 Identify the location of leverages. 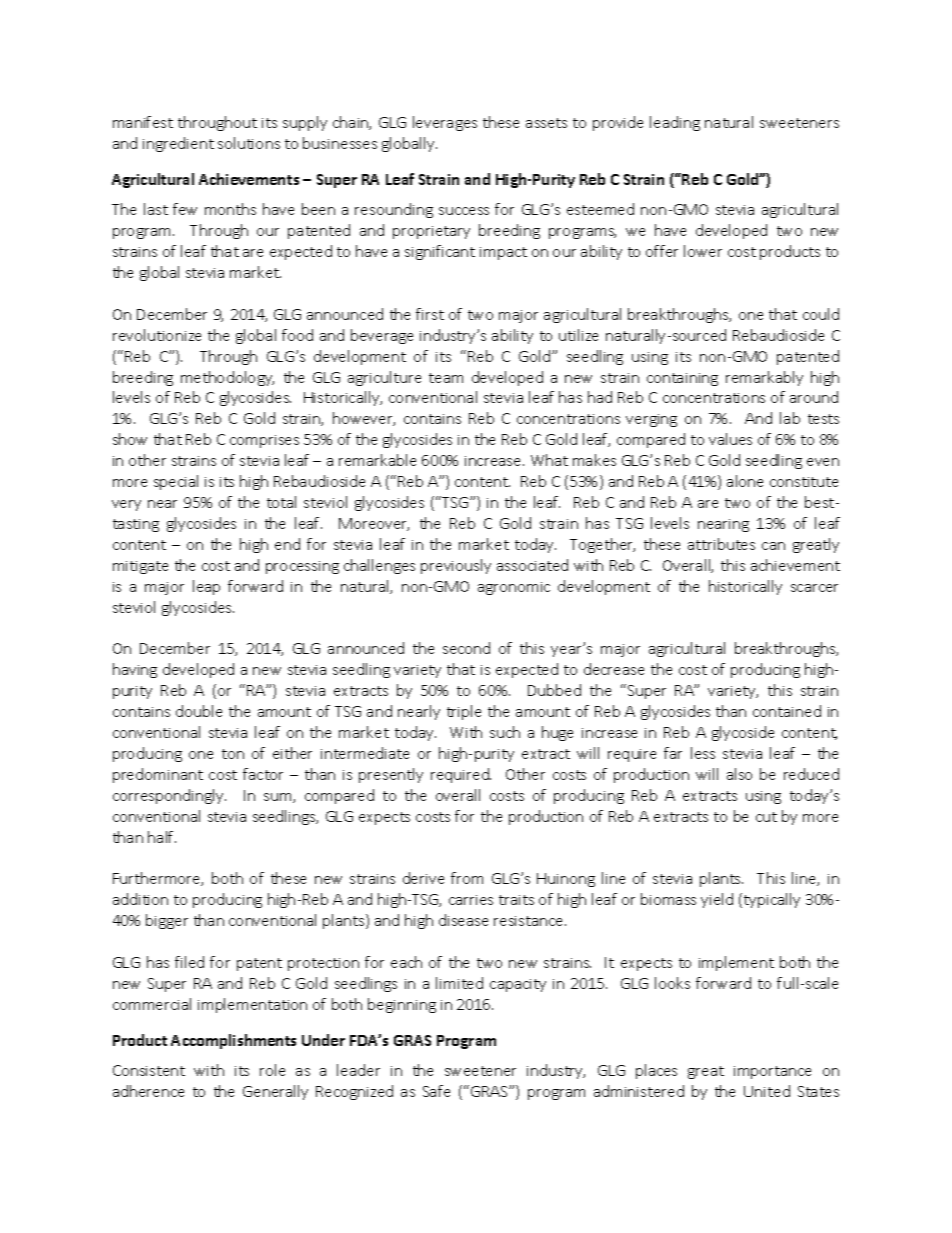
(445, 123).
